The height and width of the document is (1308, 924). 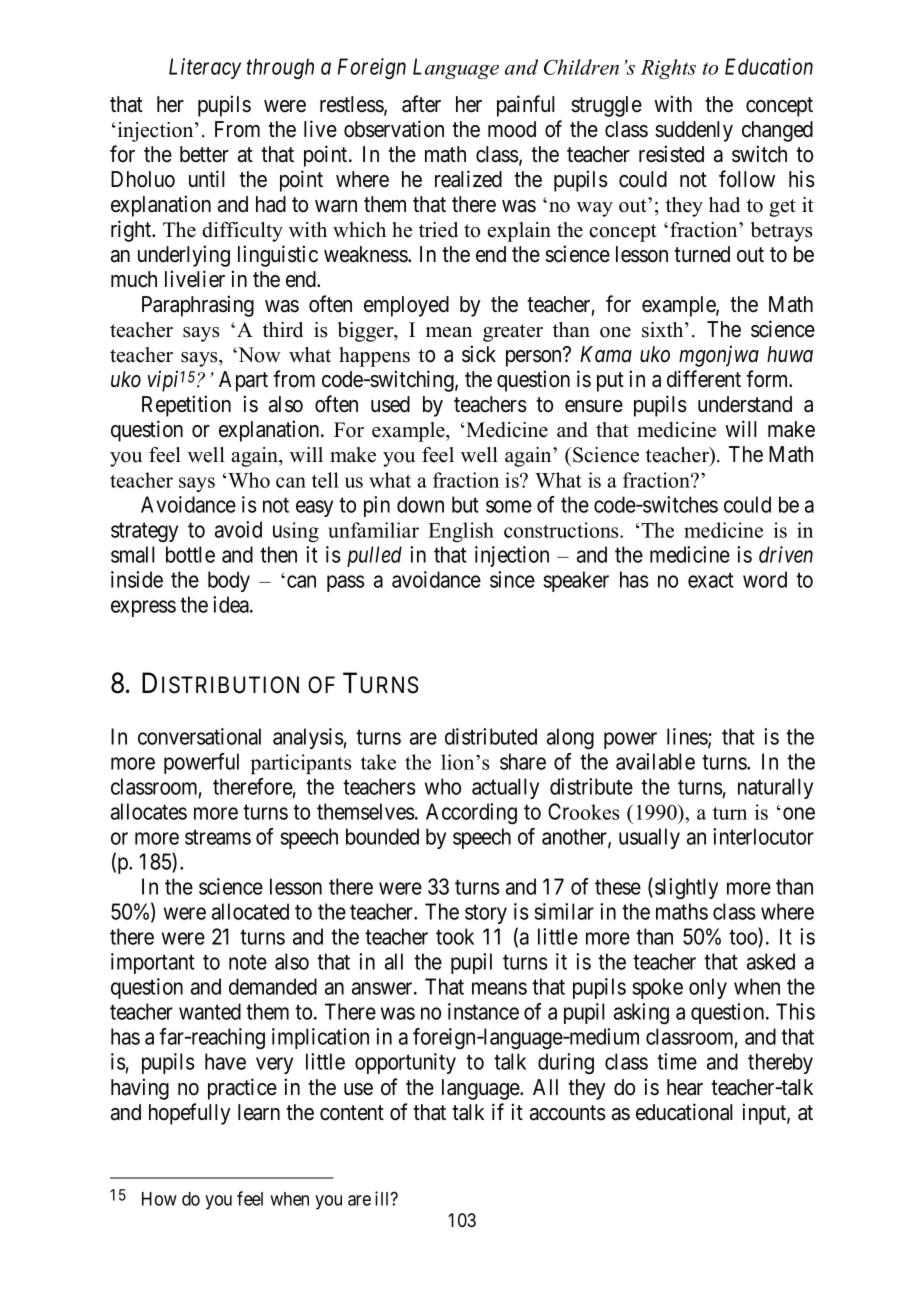 I want to click on after, so click(x=421, y=104).
